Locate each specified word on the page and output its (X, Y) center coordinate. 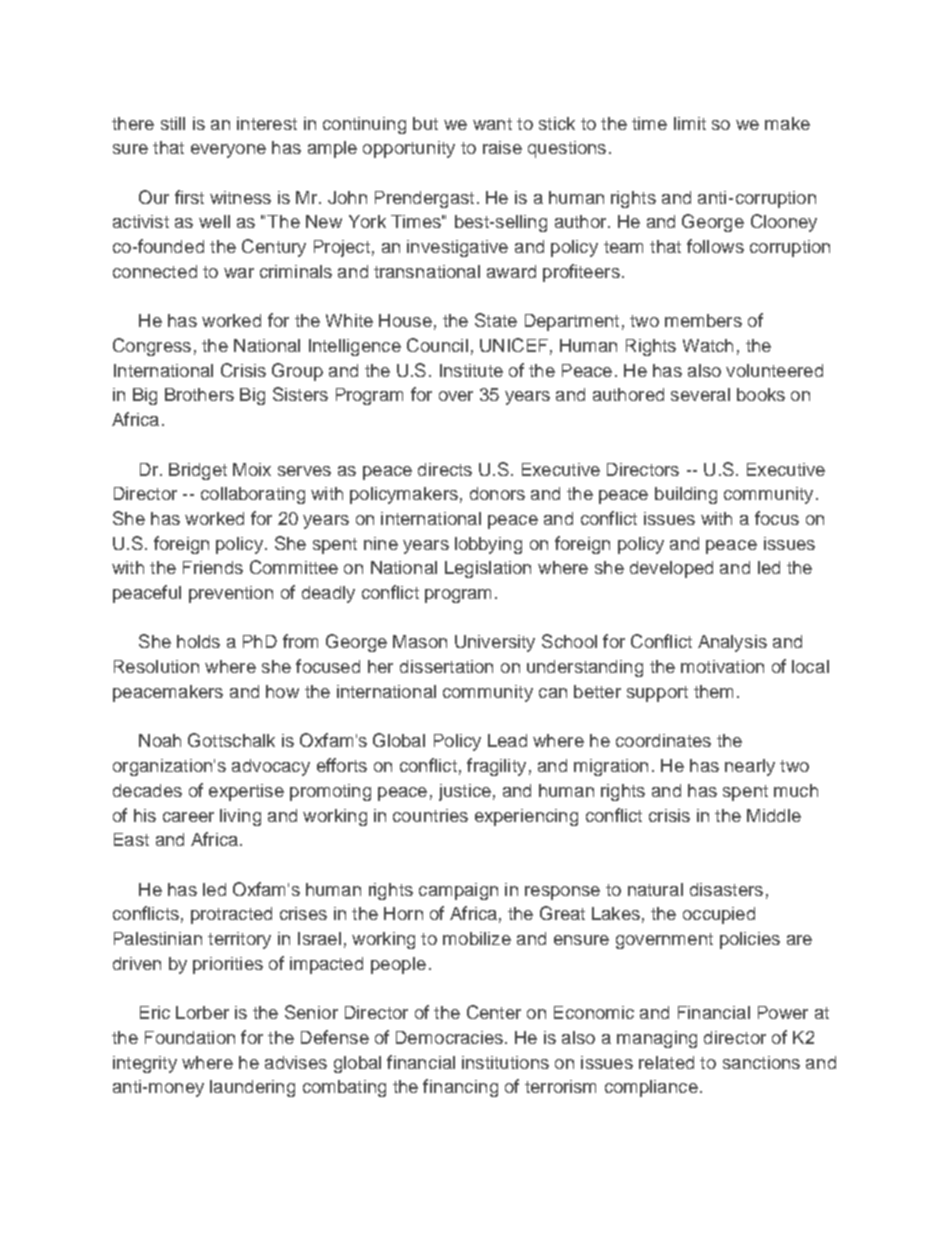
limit (690, 123)
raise (502, 147)
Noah (160, 740)
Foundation (190, 1037)
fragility (496, 767)
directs (445, 469)
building (686, 495)
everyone (228, 151)
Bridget (198, 471)
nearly (750, 767)
